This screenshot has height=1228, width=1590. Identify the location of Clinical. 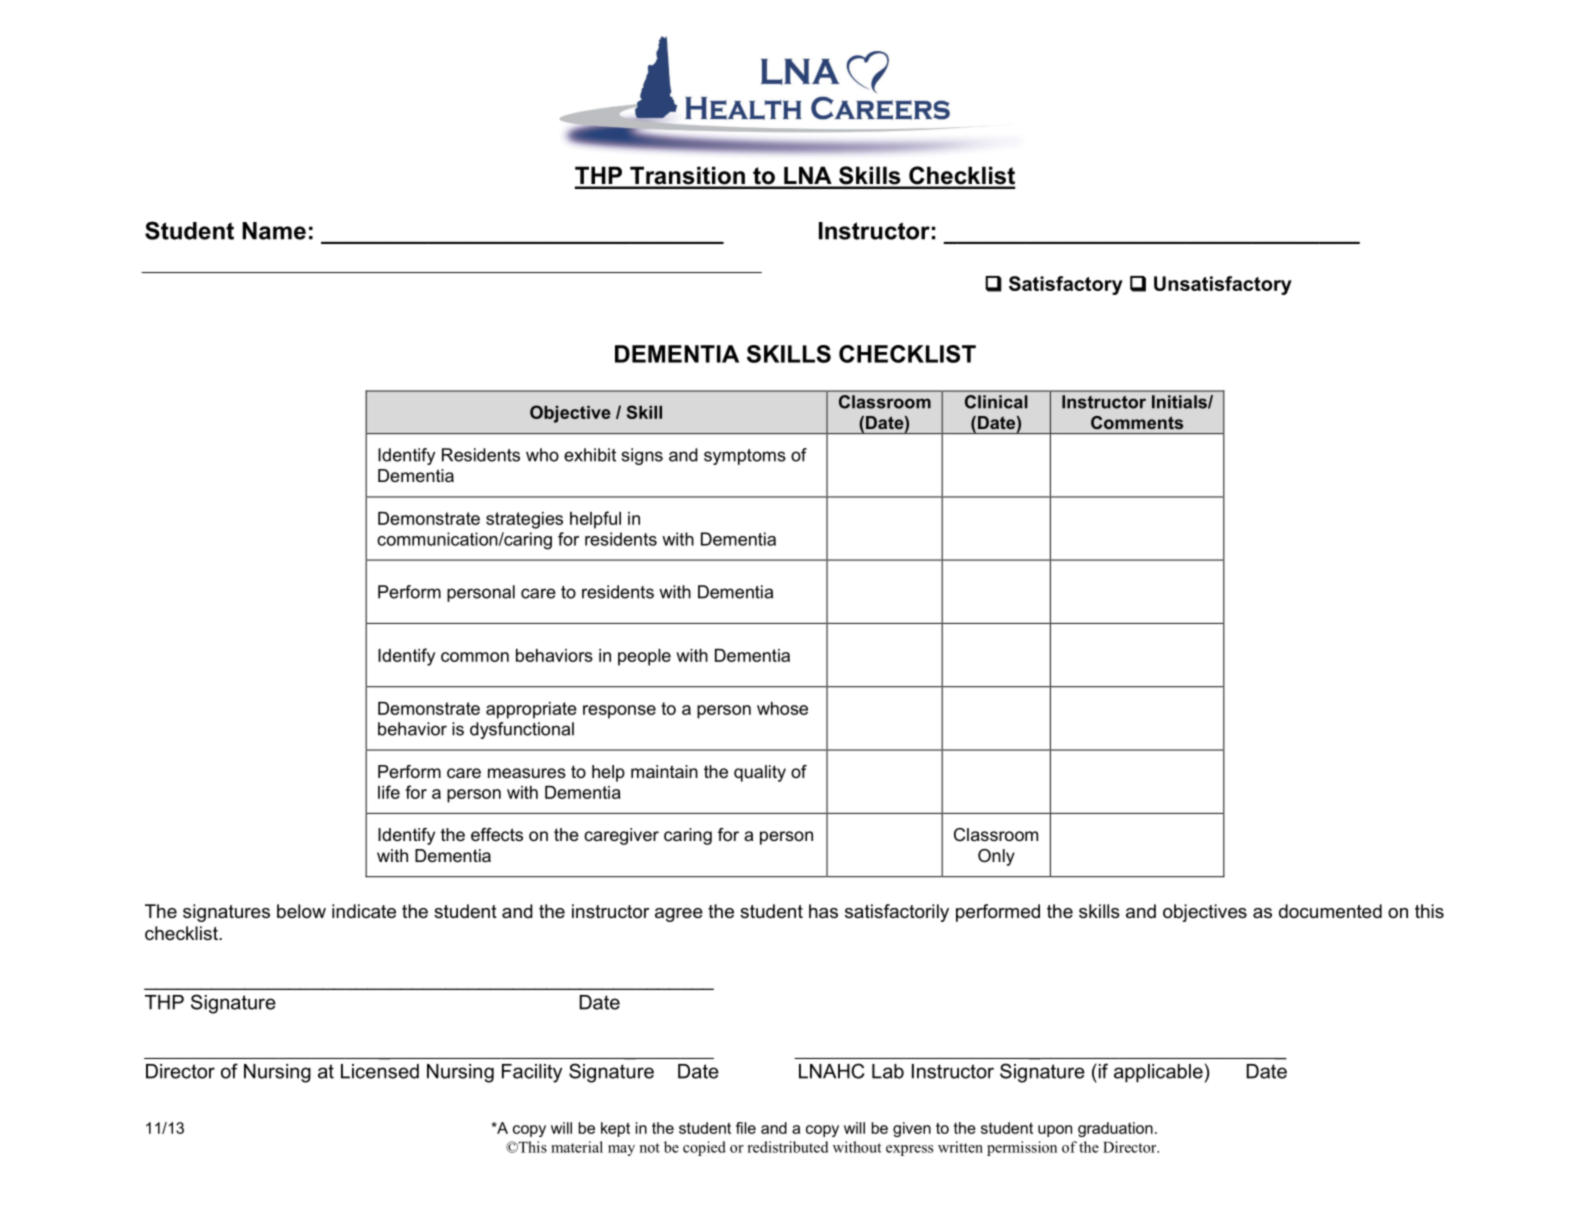
(996, 402).
